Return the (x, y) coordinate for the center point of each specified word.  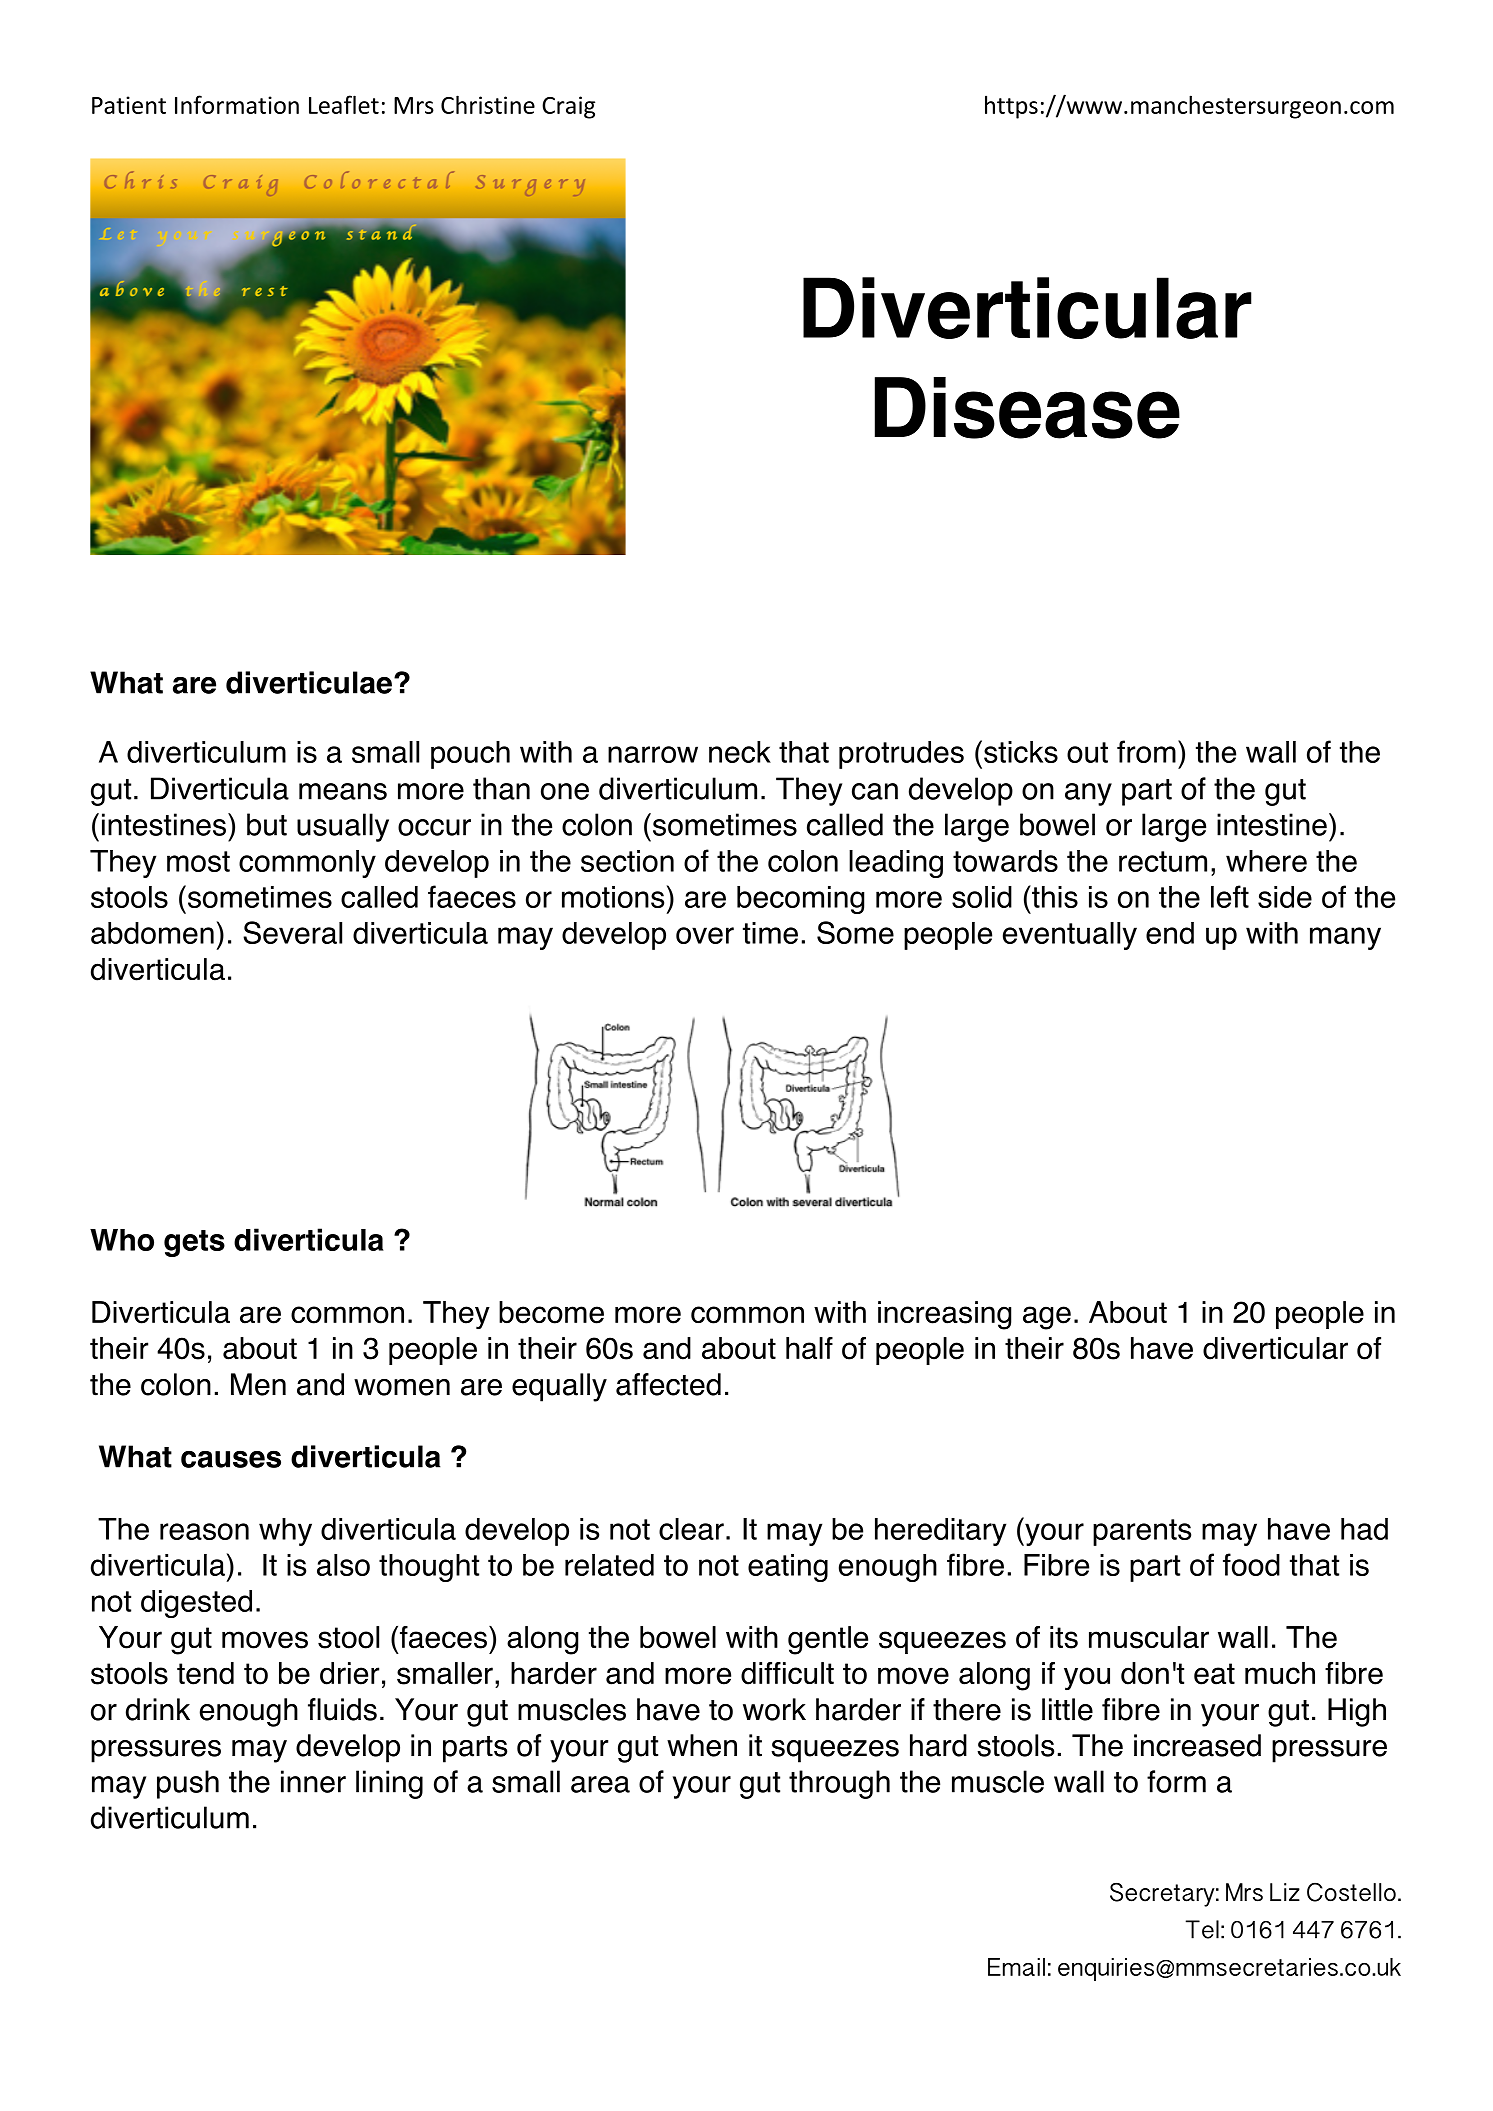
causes (231, 1459)
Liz (1285, 1892)
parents (1142, 1532)
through (839, 1784)
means (343, 791)
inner (313, 1781)
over (705, 935)
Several (292, 932)
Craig (568, 107)
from (1146, 751)
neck (740, 752)
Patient (129, 105)
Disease (1027, 408)
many (1345, 938)
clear (691, 1529)
